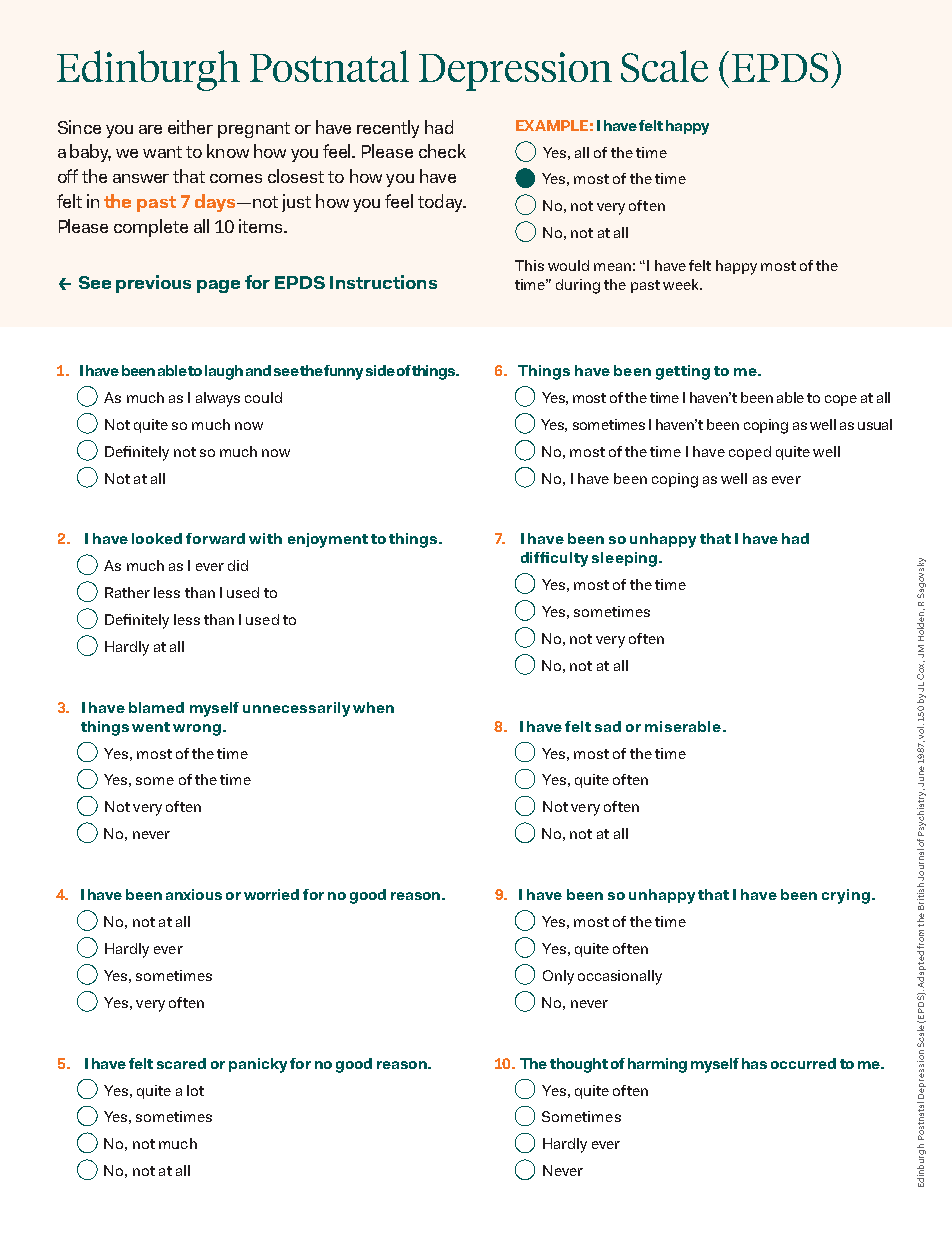 This screenshot has height=1233, width=952. Describe the element at coordinates (579, 1065) in the screenshot. I see `thought` at that location.
